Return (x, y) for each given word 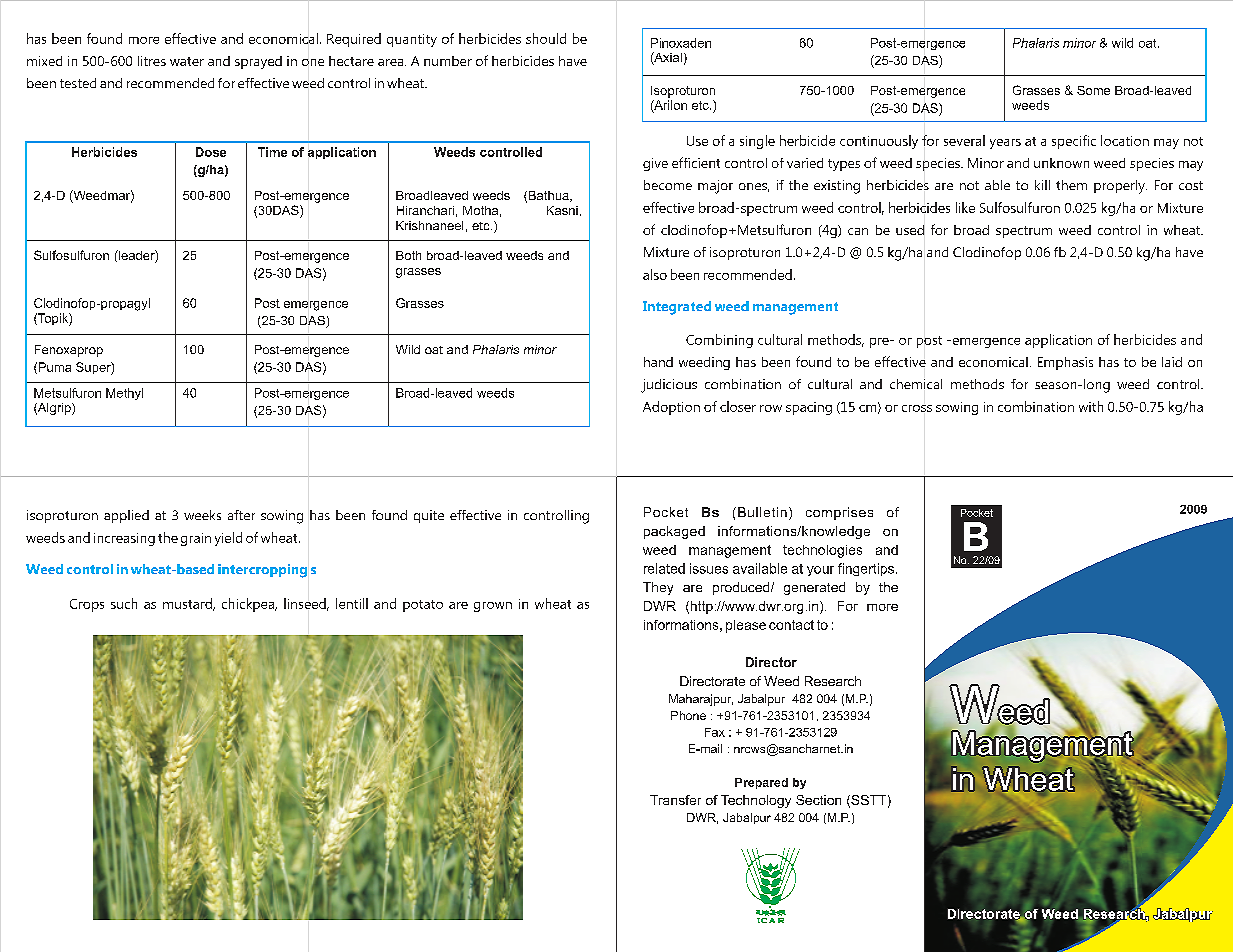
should (546, 38)
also (655, 274)
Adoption (671, 408)
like (965, 207)
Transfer (675, 800)
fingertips (867, 569)
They (658, 588)
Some (1093, 90)
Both (408, 255)
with (1091, 406)
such (124, 603)
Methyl (124, 394)
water (187, 61)
